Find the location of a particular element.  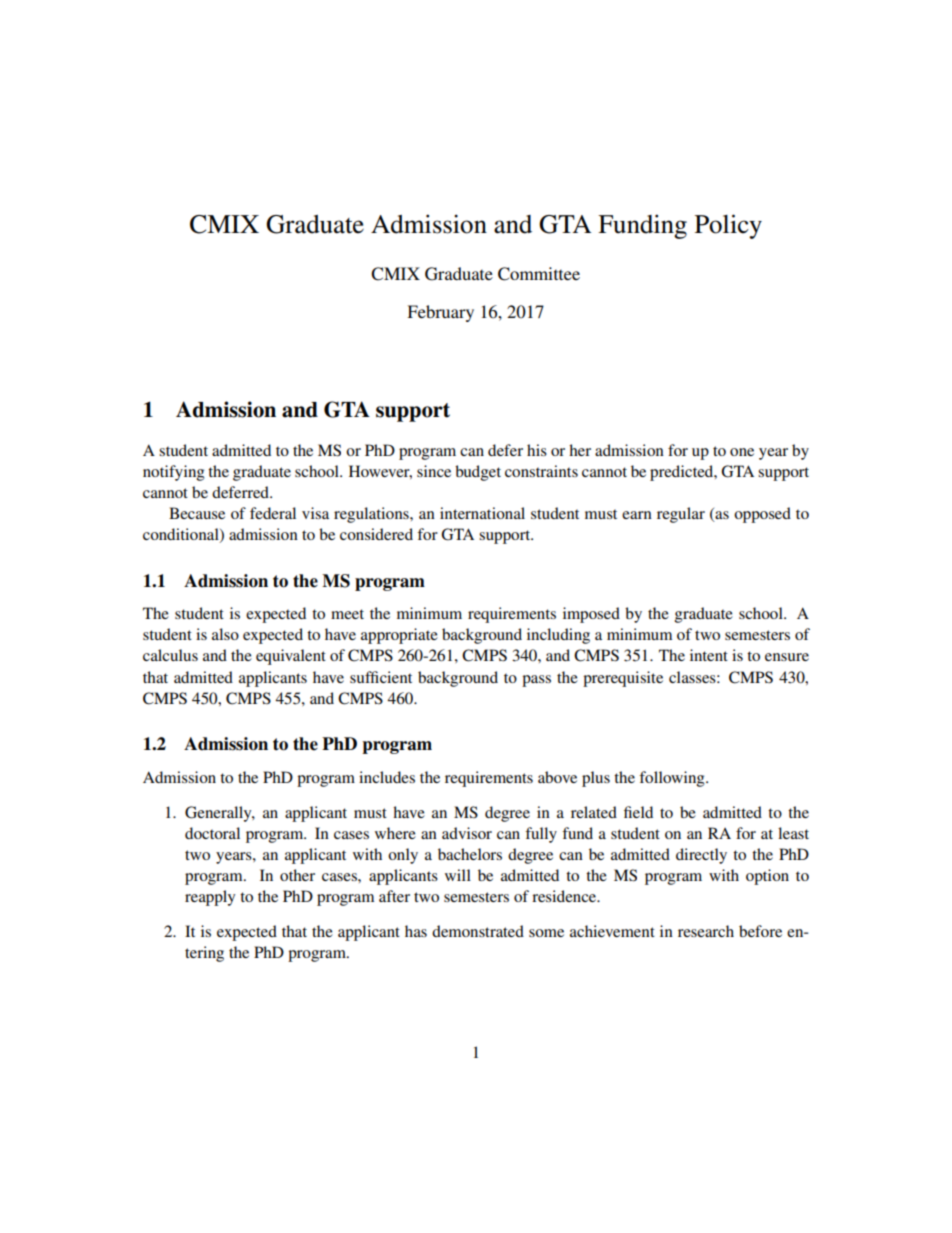

intent is located at coordinates (709, 655).
